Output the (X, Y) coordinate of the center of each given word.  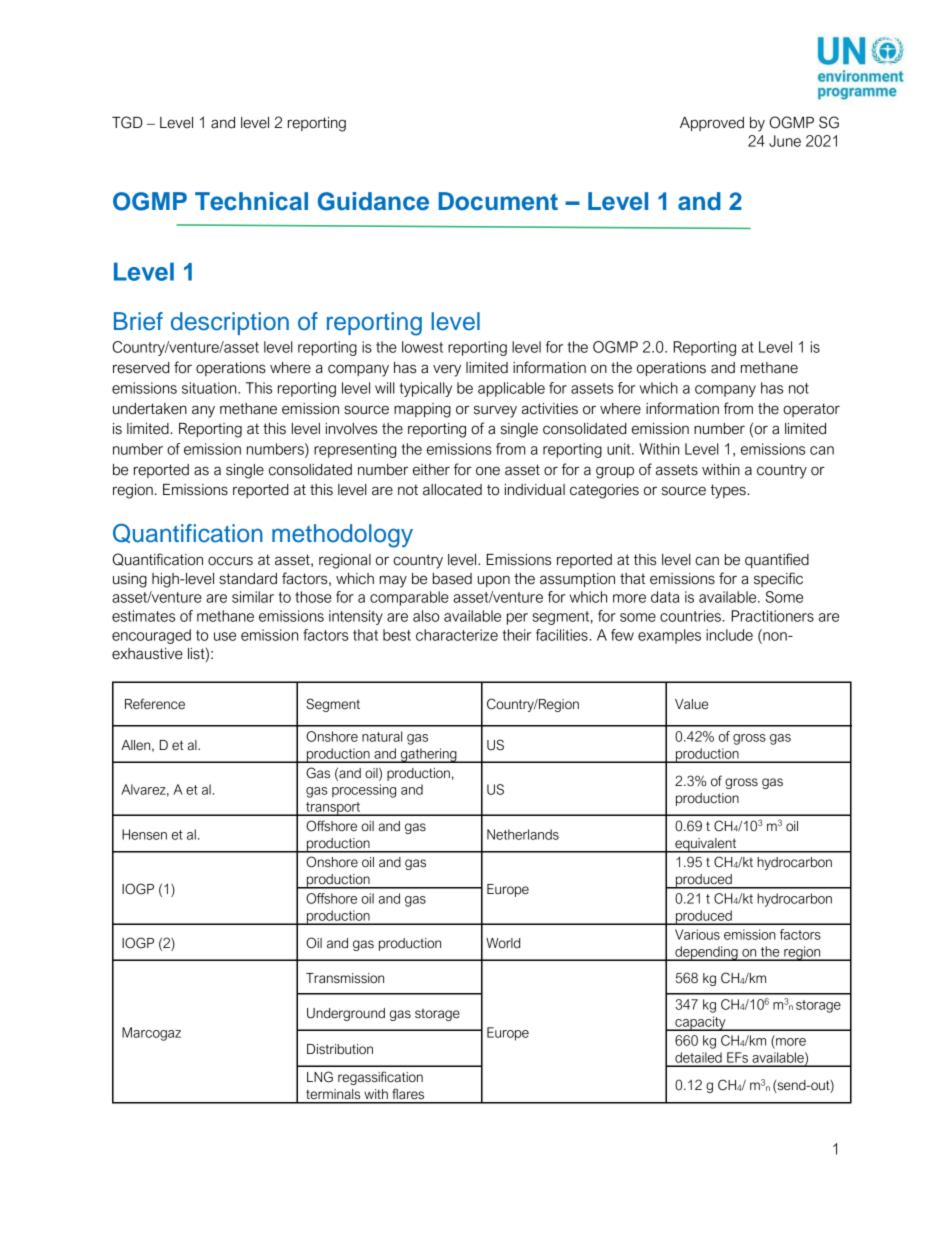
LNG (320, 1077)
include (729, 635)
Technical (251, 201)
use (225, 636)
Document (498, 201)
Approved (712, 124)
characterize (457, 635)
